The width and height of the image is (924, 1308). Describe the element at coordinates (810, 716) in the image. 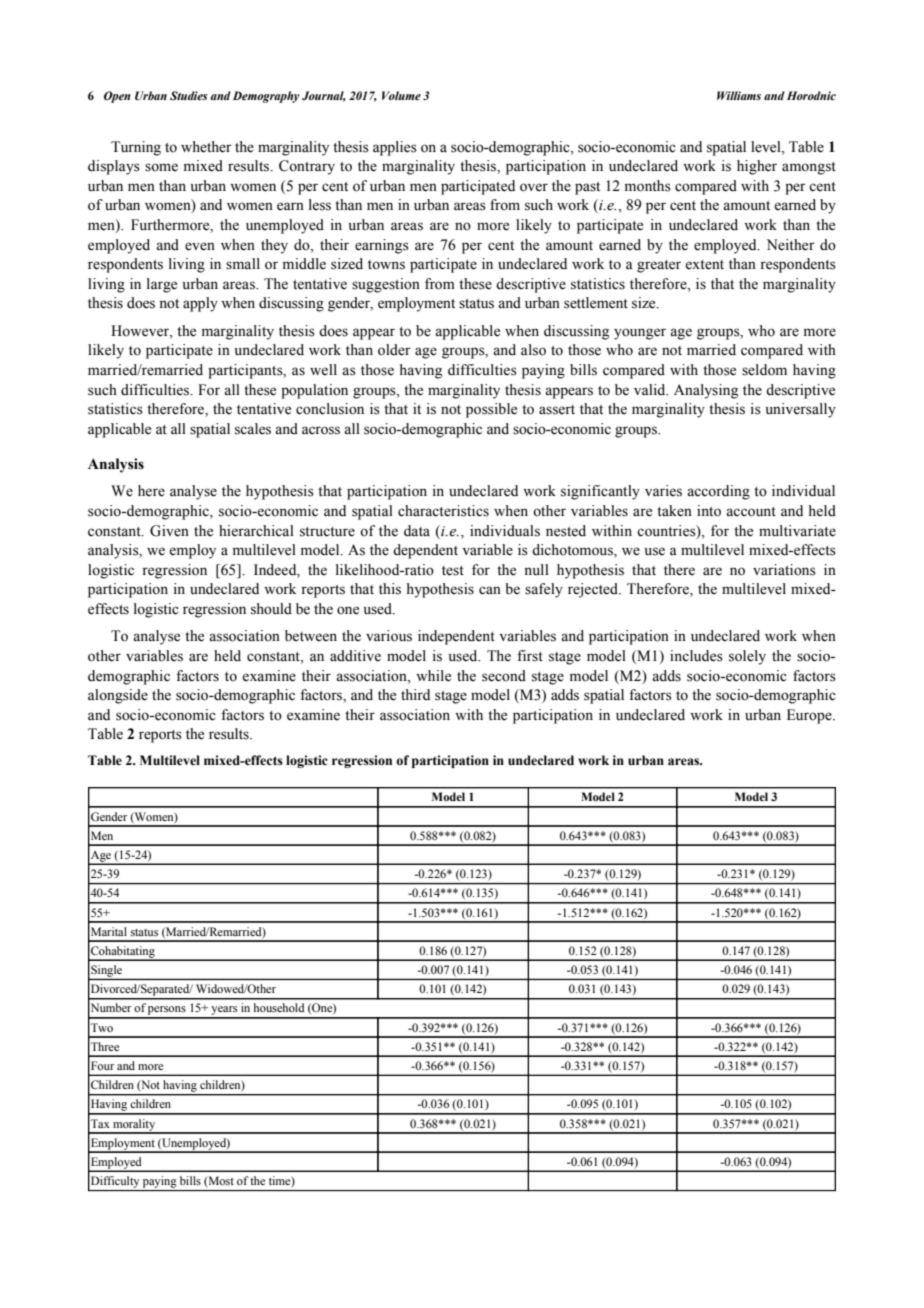

I see `Europe` at that location.
